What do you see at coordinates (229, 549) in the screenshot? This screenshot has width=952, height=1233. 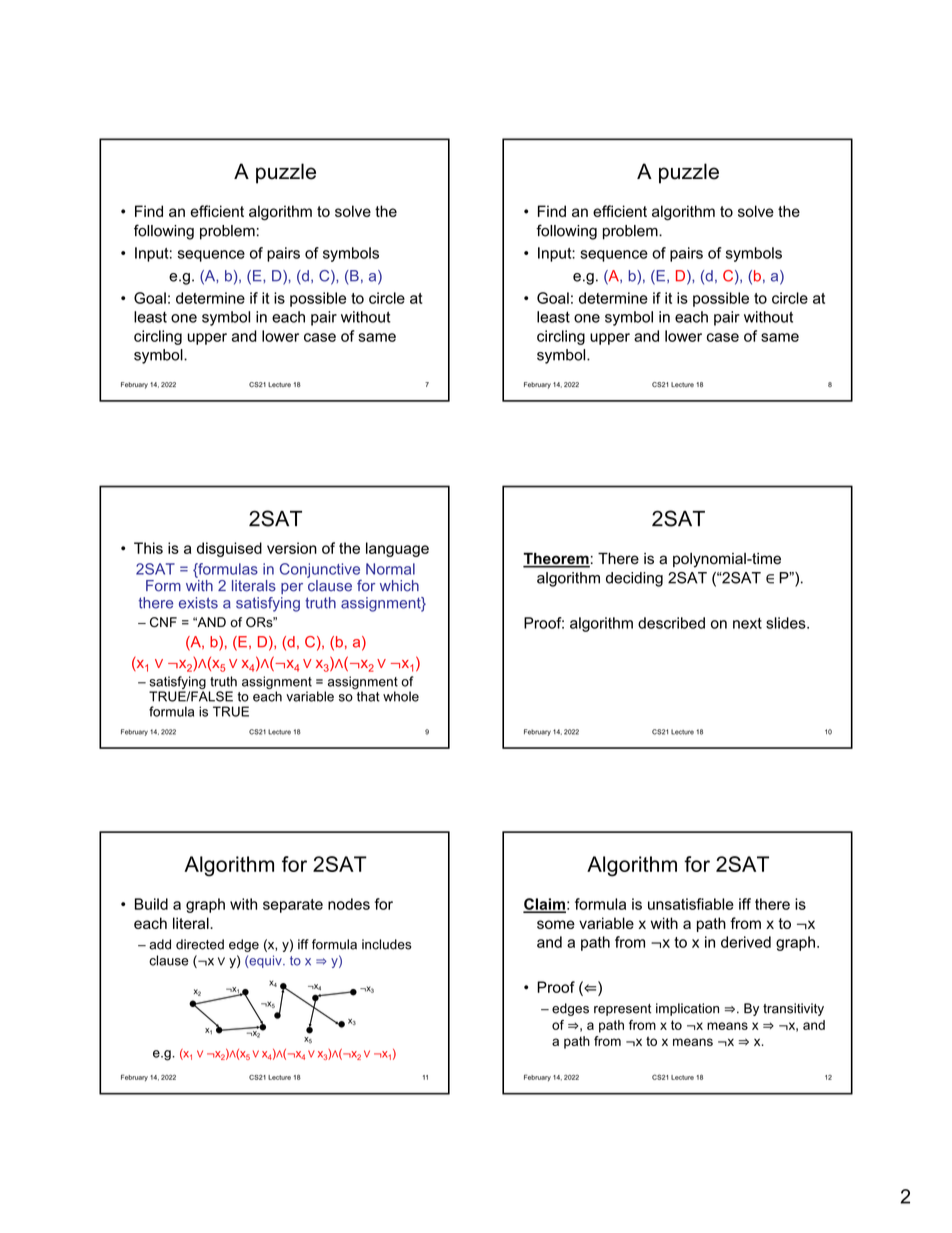 I see `disguised` at bounding box center [229, 549].
